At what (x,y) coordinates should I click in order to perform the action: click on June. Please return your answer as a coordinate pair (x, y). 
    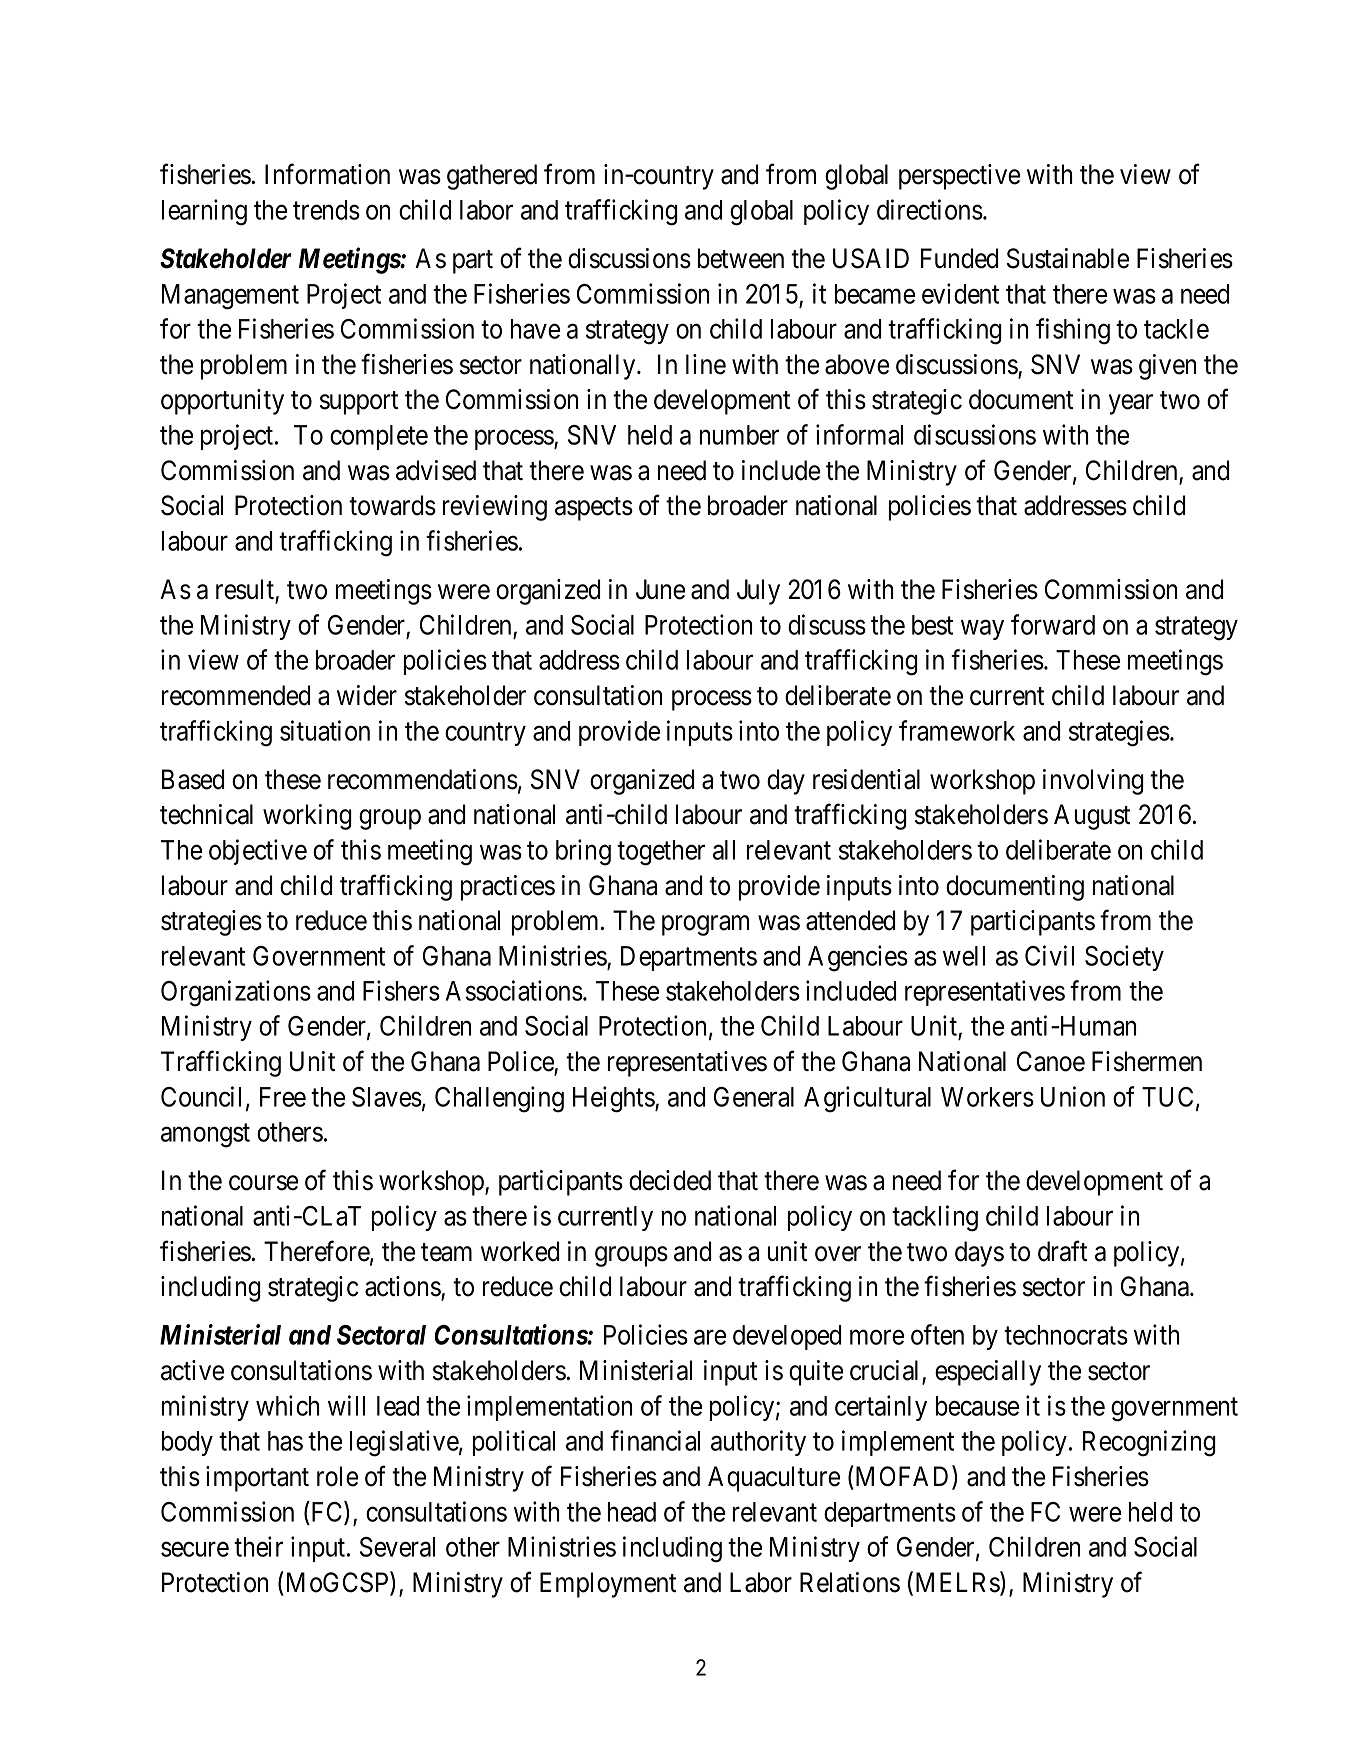
    Looking at the image, I should click on (660, 589).
